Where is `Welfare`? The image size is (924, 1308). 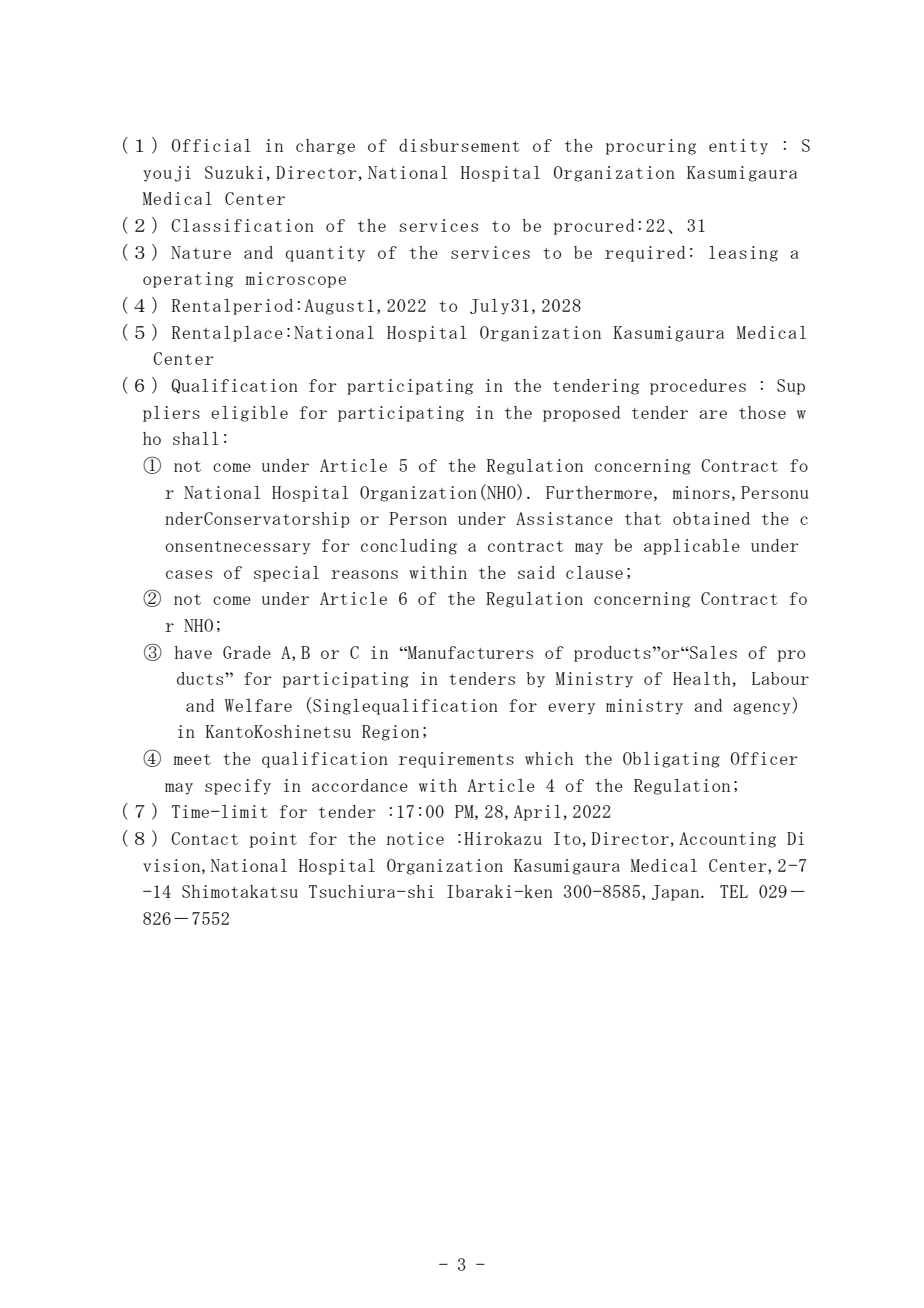
Welfare is located at coordinates (258, 705).
